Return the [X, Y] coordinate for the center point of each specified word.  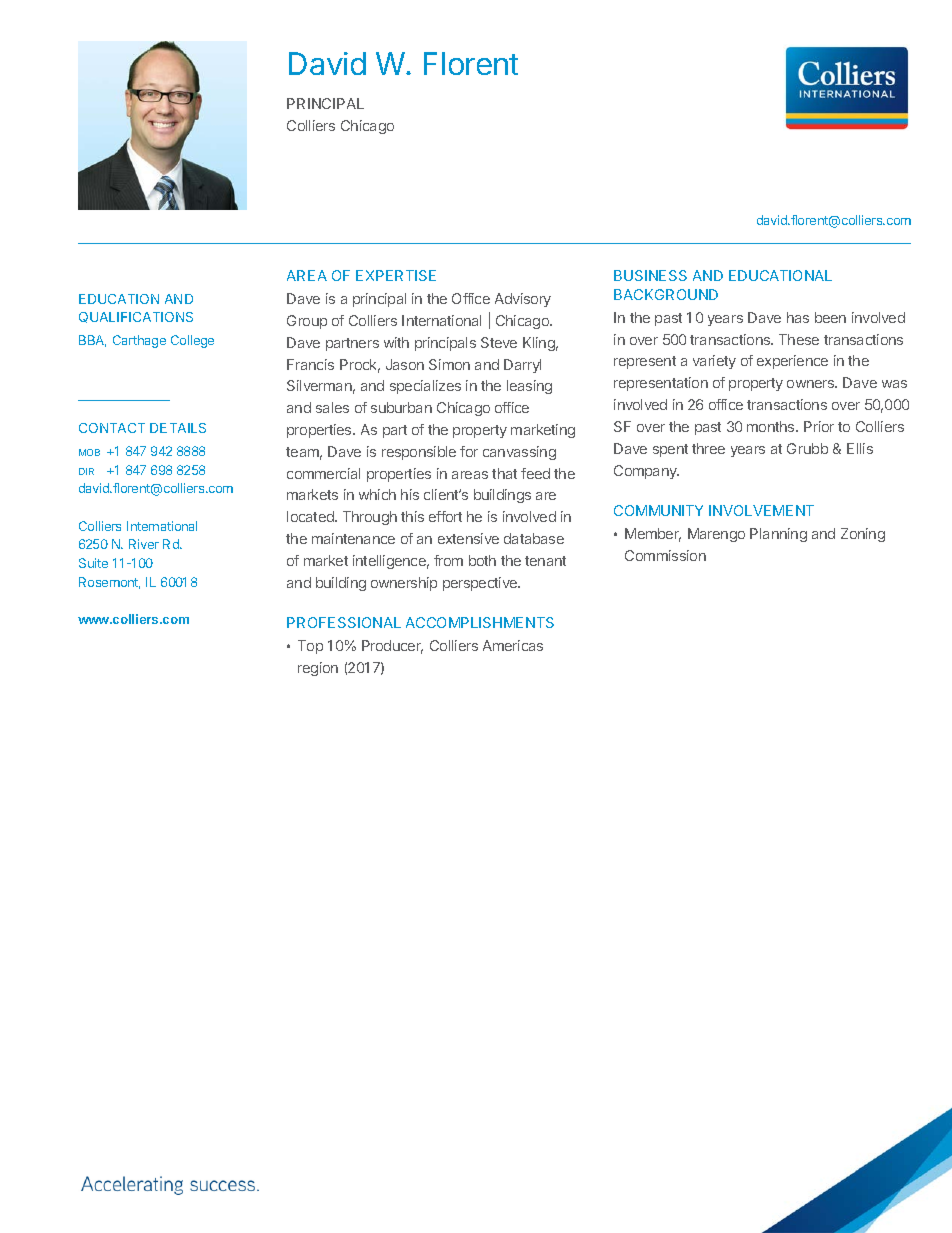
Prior [819, 426]
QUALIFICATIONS [136, 317]
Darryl [522, 366]
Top [310, 647]
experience [792, 362]
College [192, 341]
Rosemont [109, 583]
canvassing [519, 453]
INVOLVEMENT [761, 510]
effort [445, 516]
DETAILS [178, 428]
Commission [665, 555]
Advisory [523, 300]
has [798, 317]
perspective [481, 584]
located [311, 516]
